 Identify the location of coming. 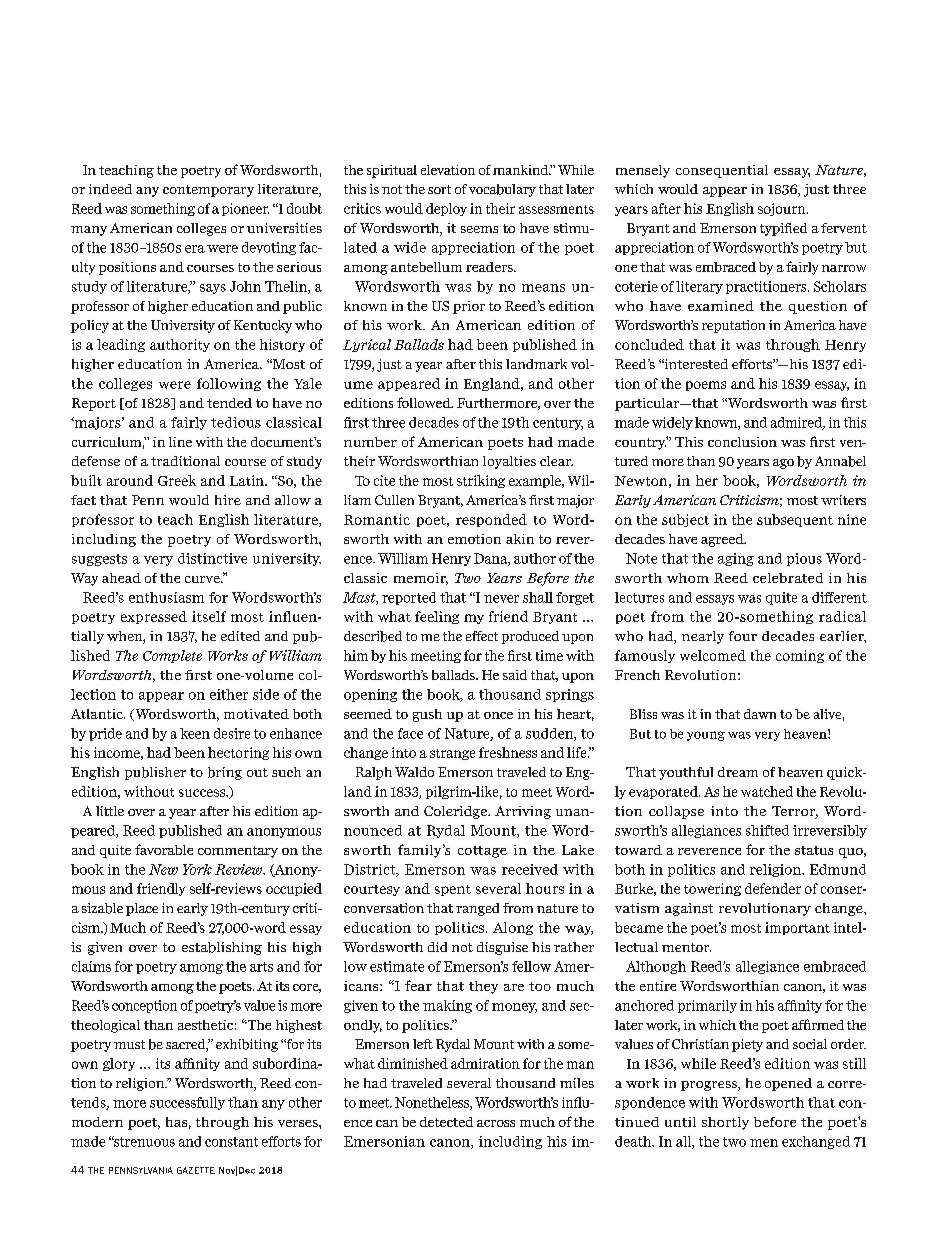
(800, 656).
